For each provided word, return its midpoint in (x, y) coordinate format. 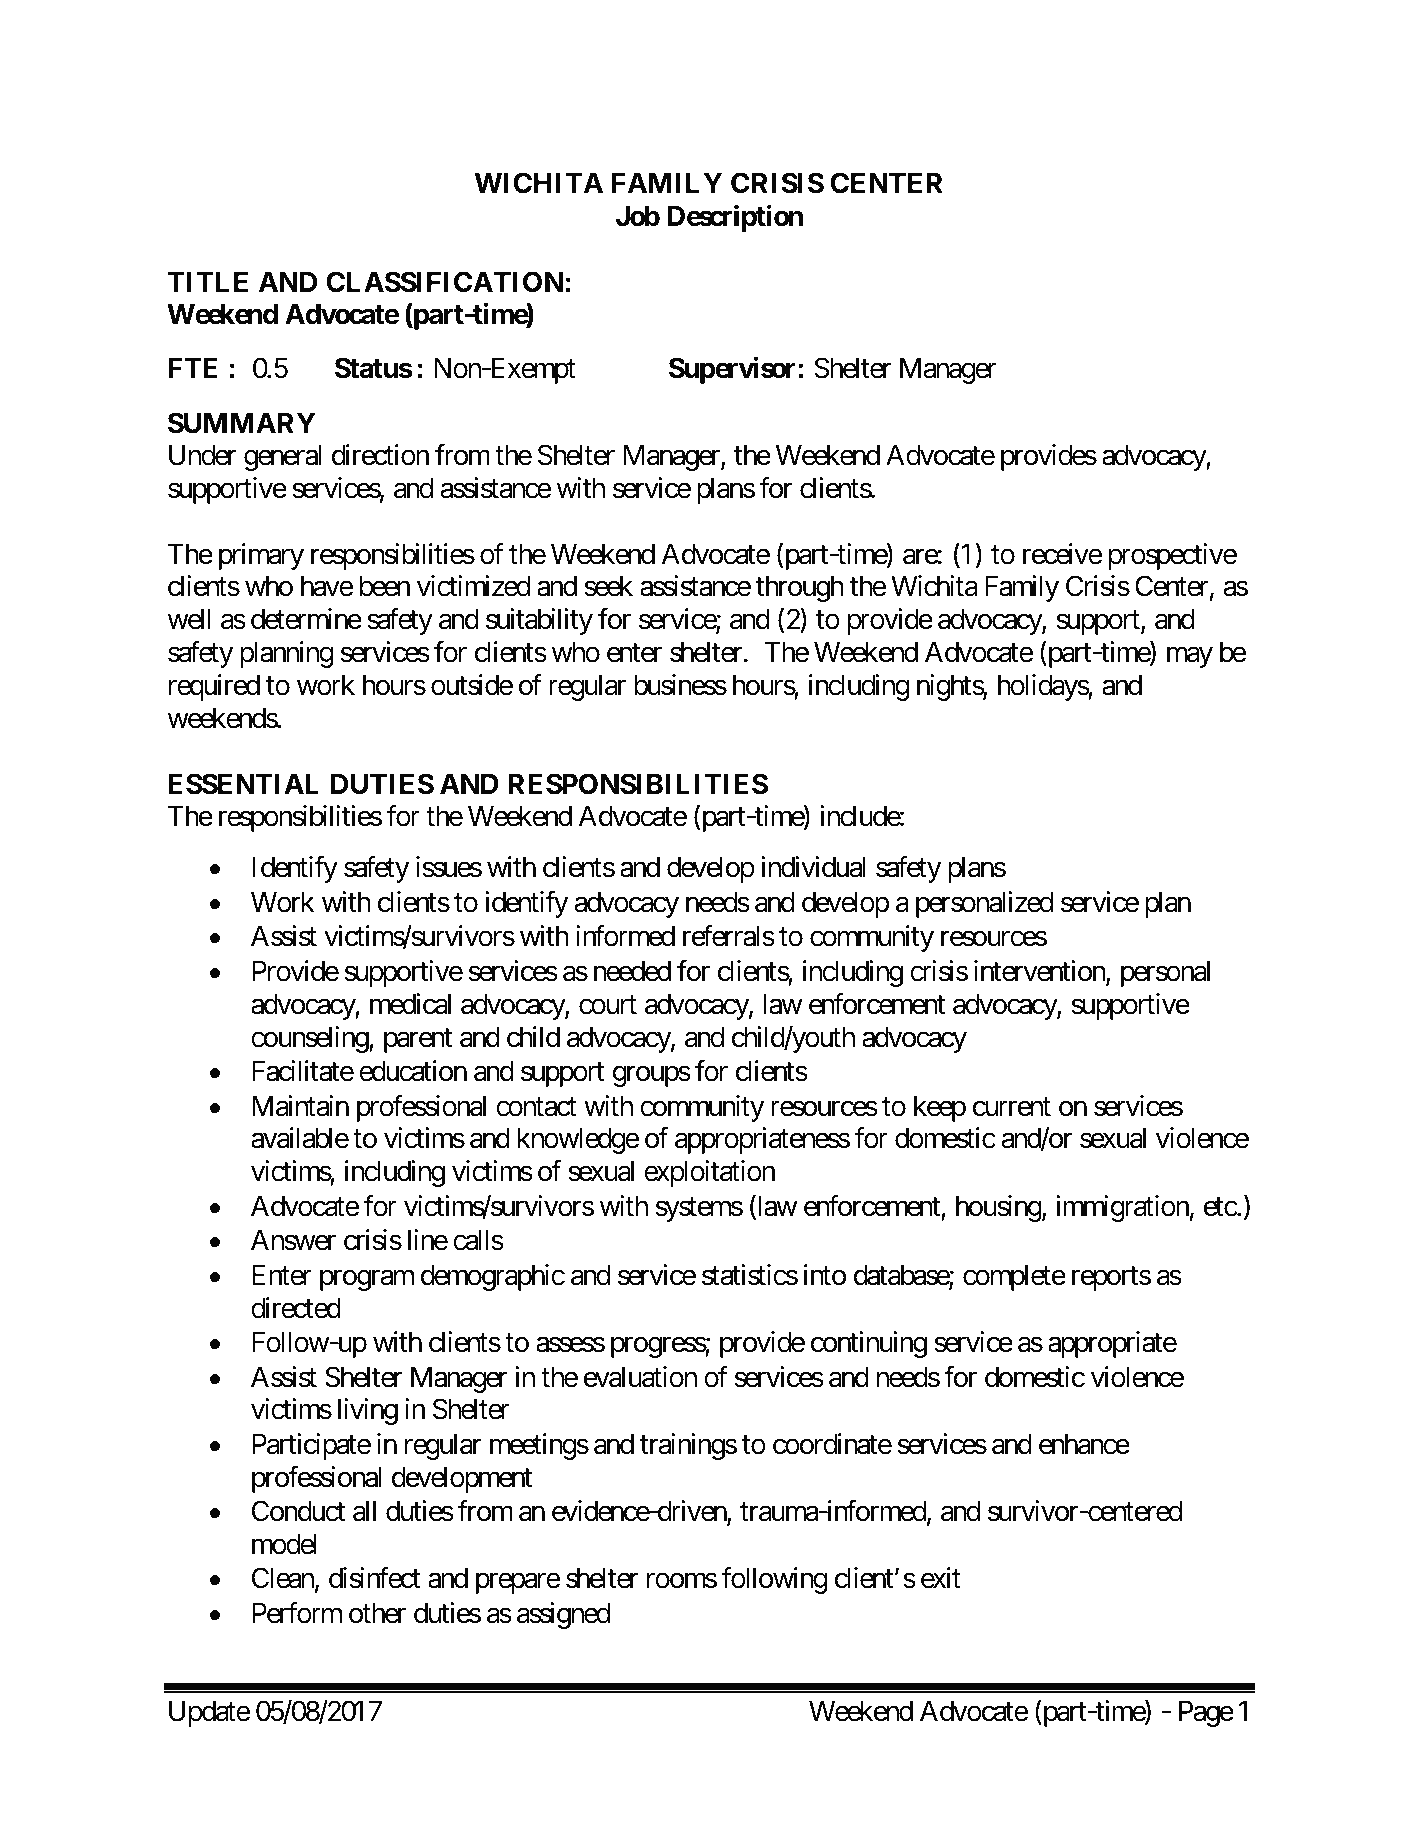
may (1190, 657)
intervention (1040, 972)
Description (735, 218)
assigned (563, 1615)
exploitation (709, 1173)
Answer (293, 1240)
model (284, 1544)
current (1012, 1107)
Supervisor (734, 370)
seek (608, 586)
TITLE (207, 281)
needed (632, 971)
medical (410, 1004)
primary (261, 556)
